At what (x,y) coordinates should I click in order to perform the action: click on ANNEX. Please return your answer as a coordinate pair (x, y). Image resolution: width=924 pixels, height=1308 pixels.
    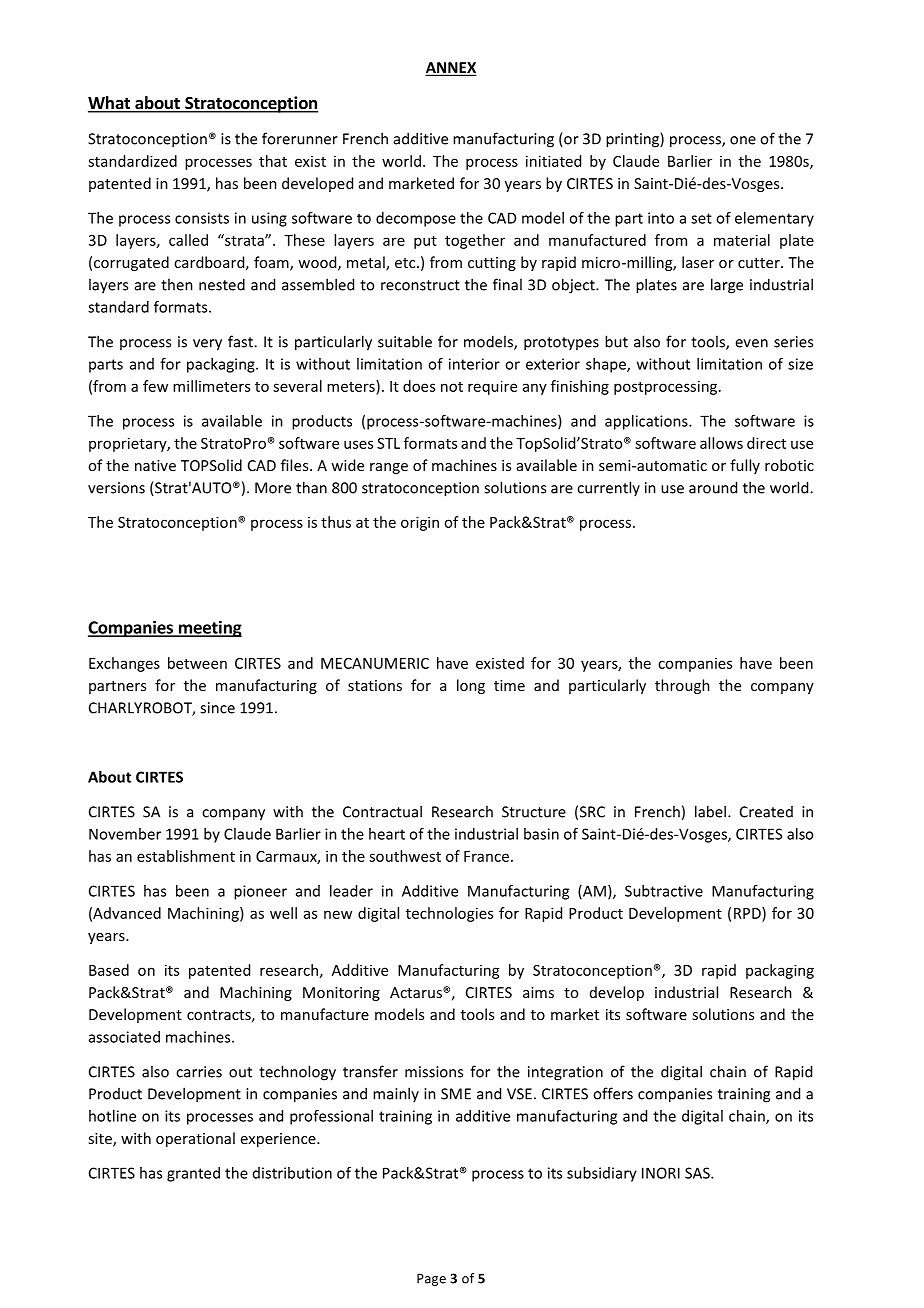
    Looking at the image, I should click on (451, 68).
